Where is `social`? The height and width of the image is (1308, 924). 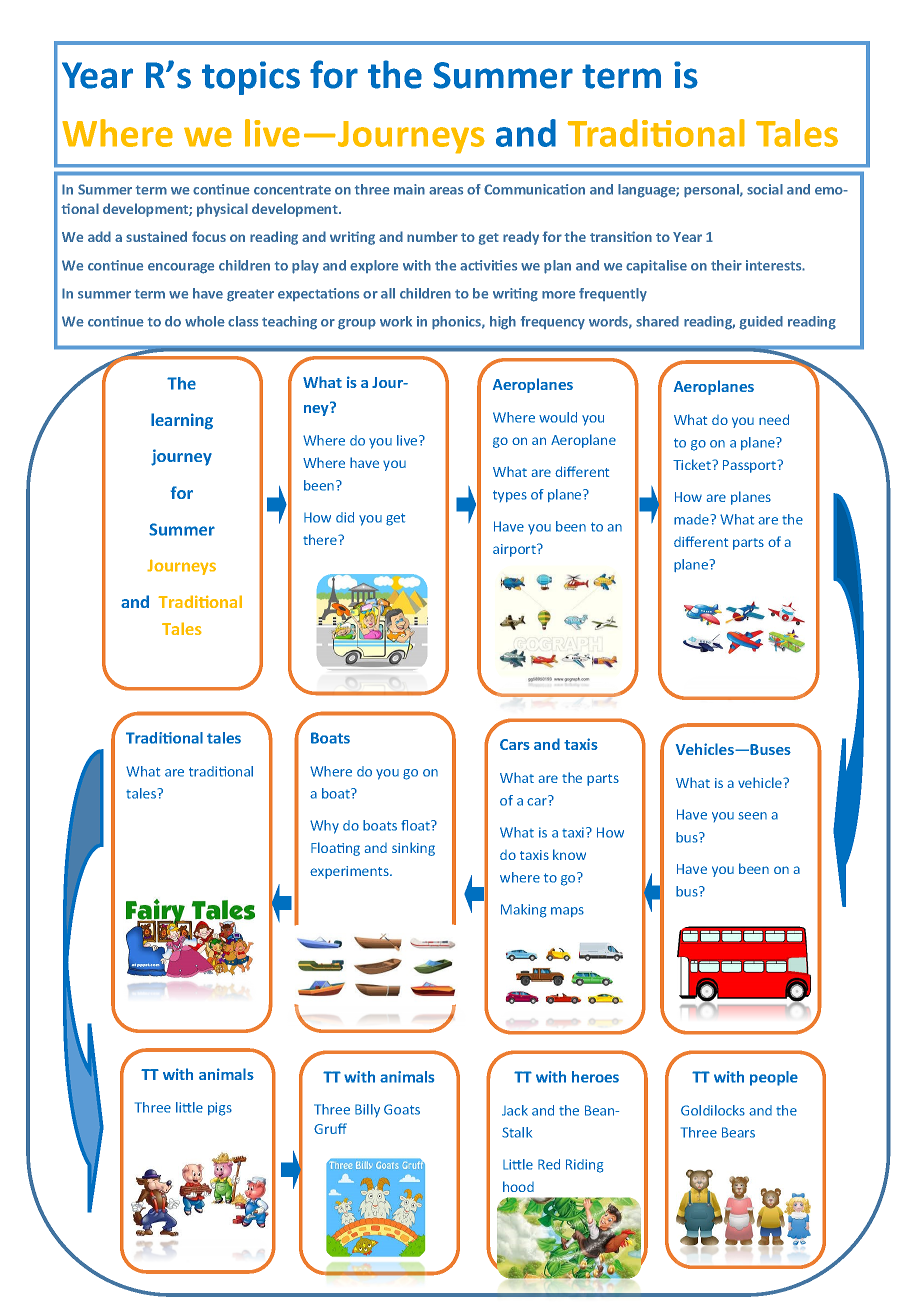
social is located at coordinates (765, 189).
